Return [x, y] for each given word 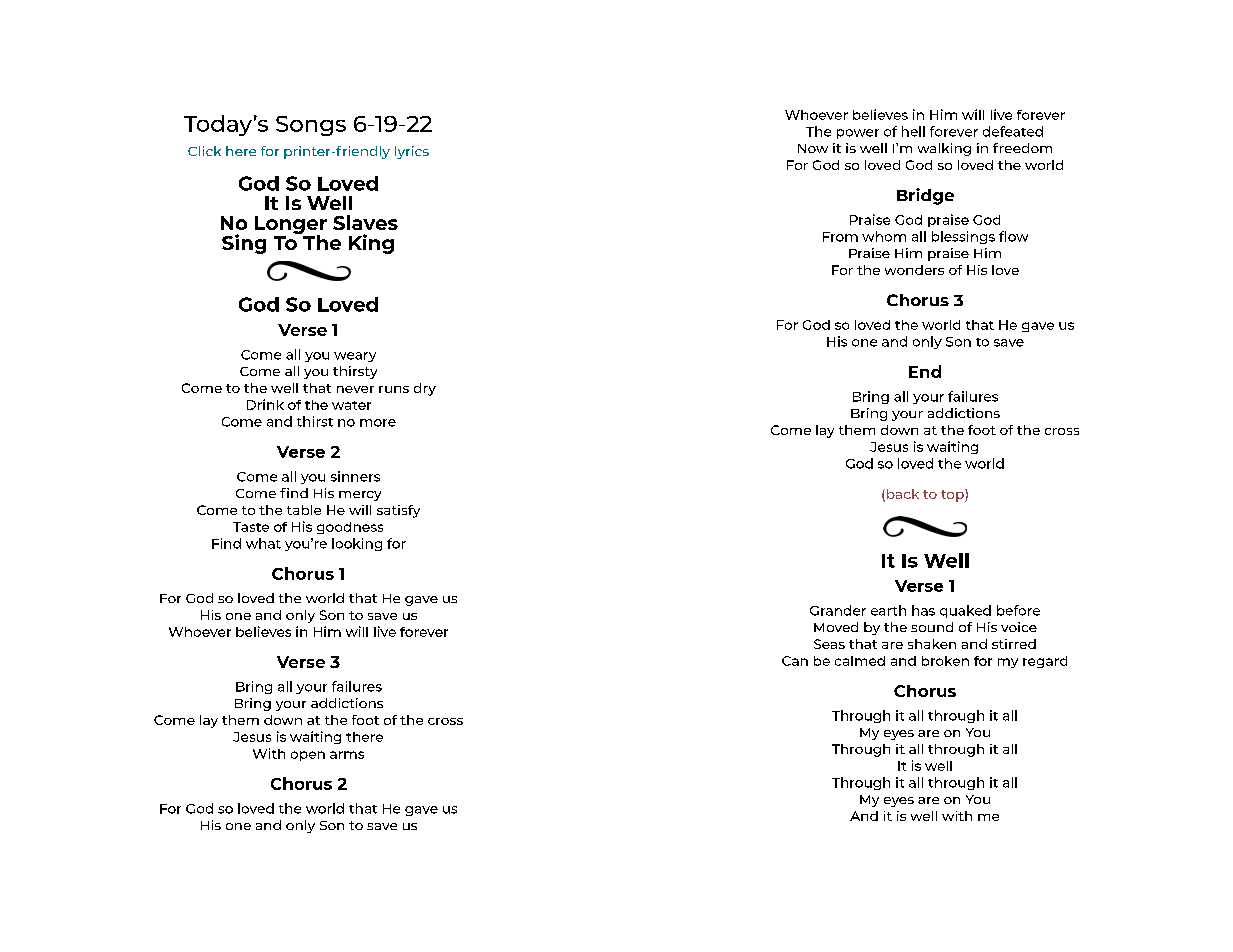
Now [813, 148]
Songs [311, 126]
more [378, 423]
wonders [914, 270]
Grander [838, 610]
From [840, 237]
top [953, 495]
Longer [291, 226]
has [923, 610]
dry [425, 389]
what [263, 543]
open [308, 756]
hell [913, 131]
